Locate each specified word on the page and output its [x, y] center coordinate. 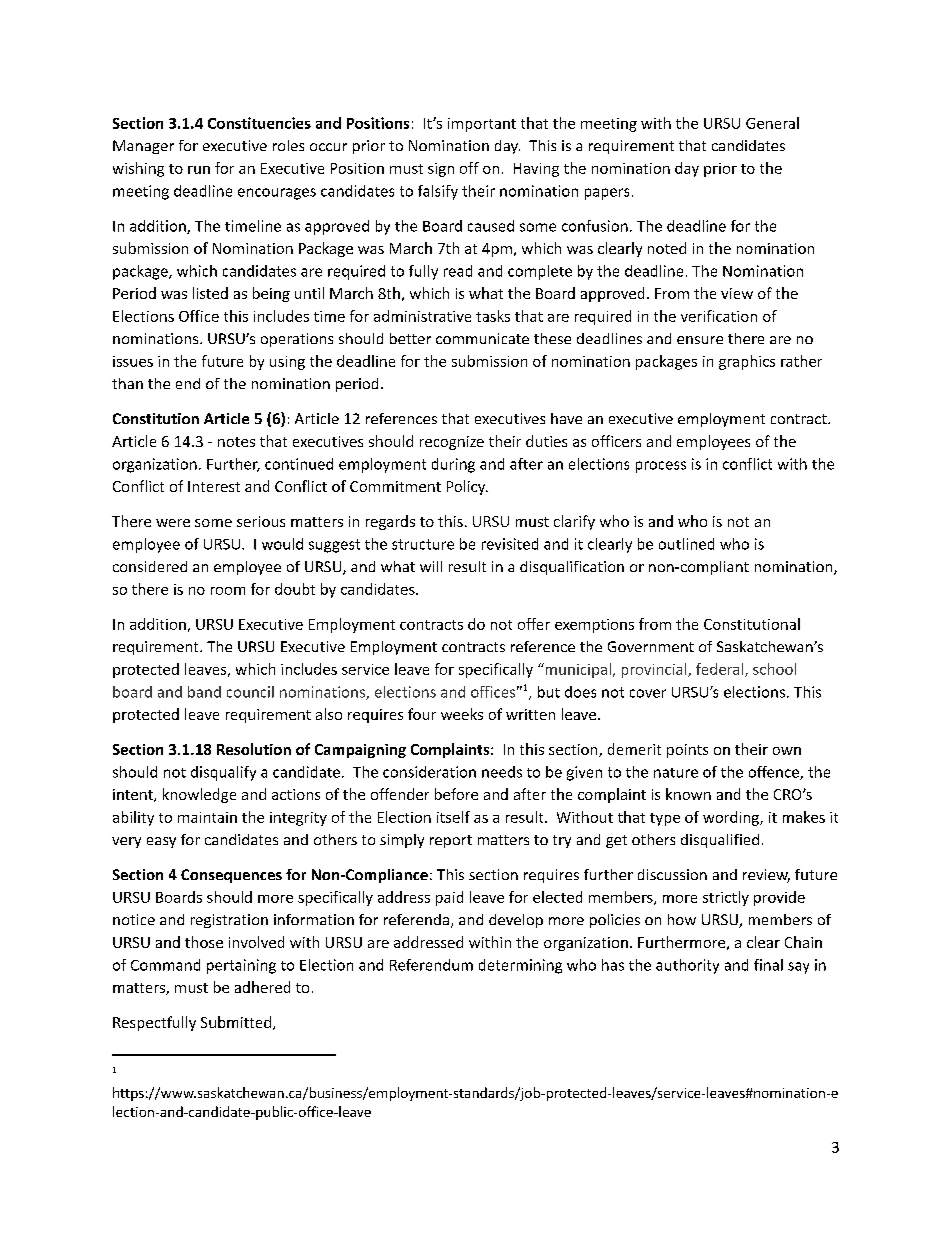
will [431, 566]
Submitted [236, 1022]
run [199, 170]
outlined [686, 544]
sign [441, 170]
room [228, 591]
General [772, 123]
